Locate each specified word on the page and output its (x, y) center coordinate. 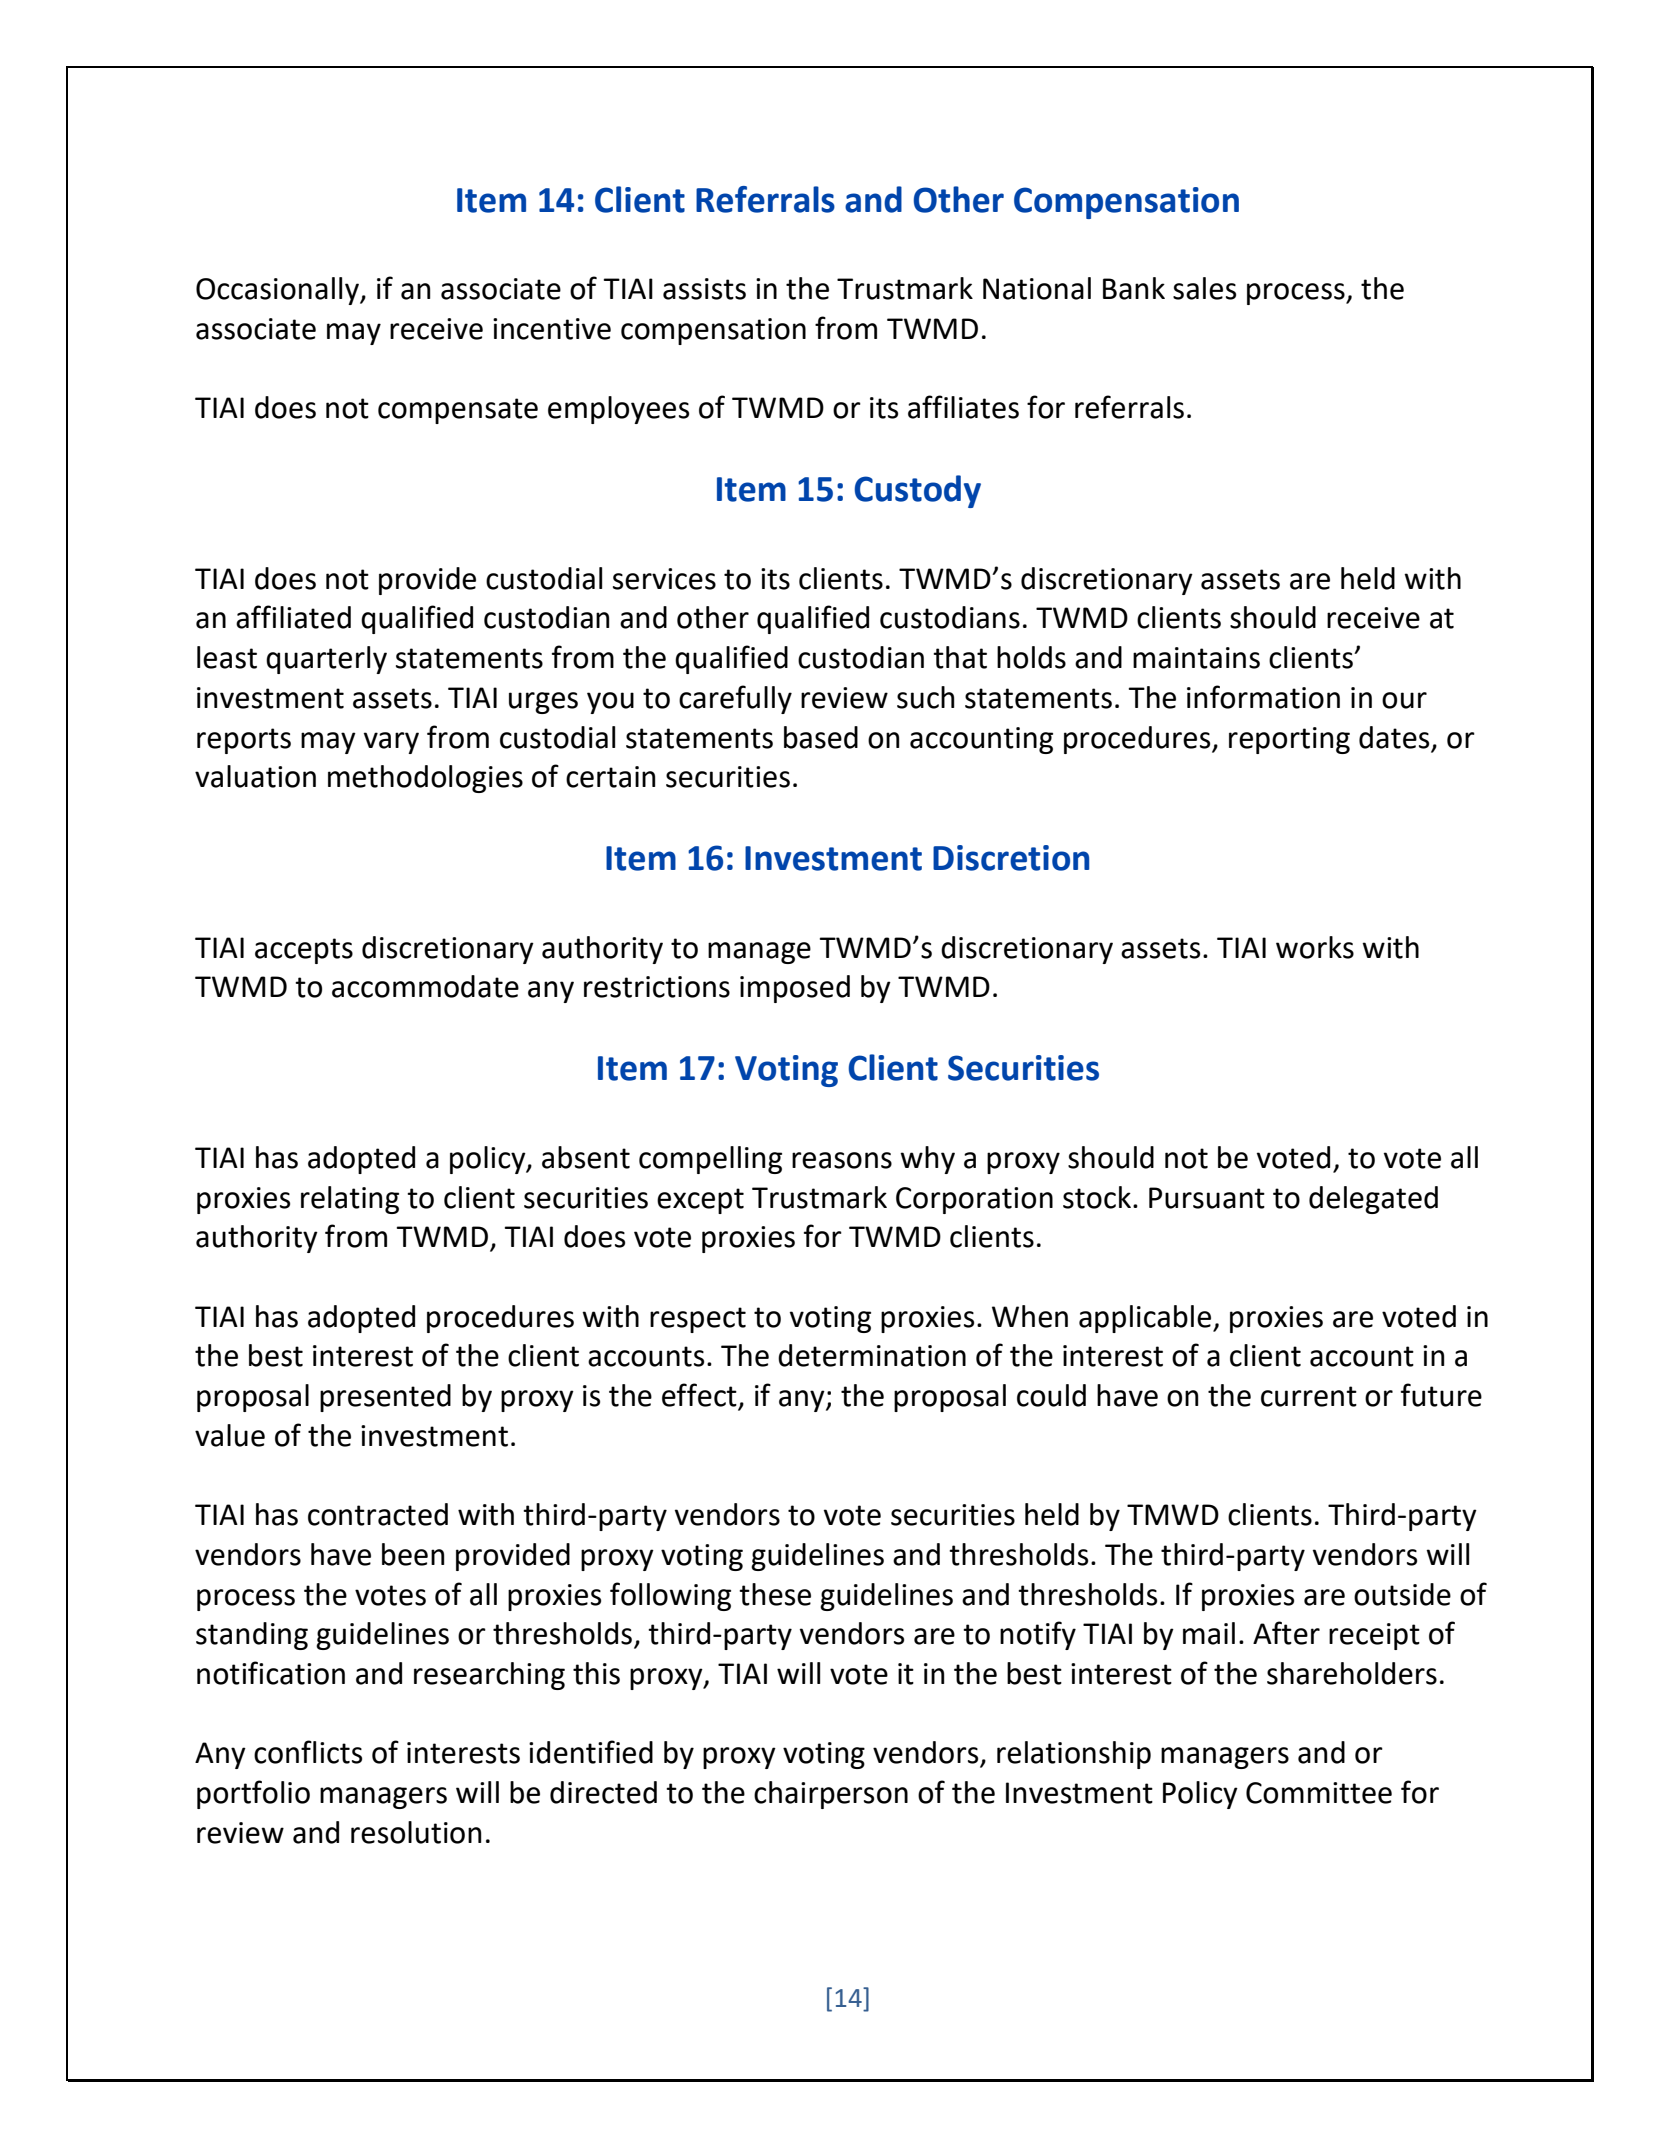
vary (391, 743)
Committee (1319, 1793)
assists (704, 289)
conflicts (308, 1752)
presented (385, 1398)
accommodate (425, 986)
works (1315, 947)
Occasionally (278, 291)
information (1263, 697)
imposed (795, 989)
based (821, 737)
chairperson (831, 1795)
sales (1204, 288)
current (1309, 1396)
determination (872, 1355)
